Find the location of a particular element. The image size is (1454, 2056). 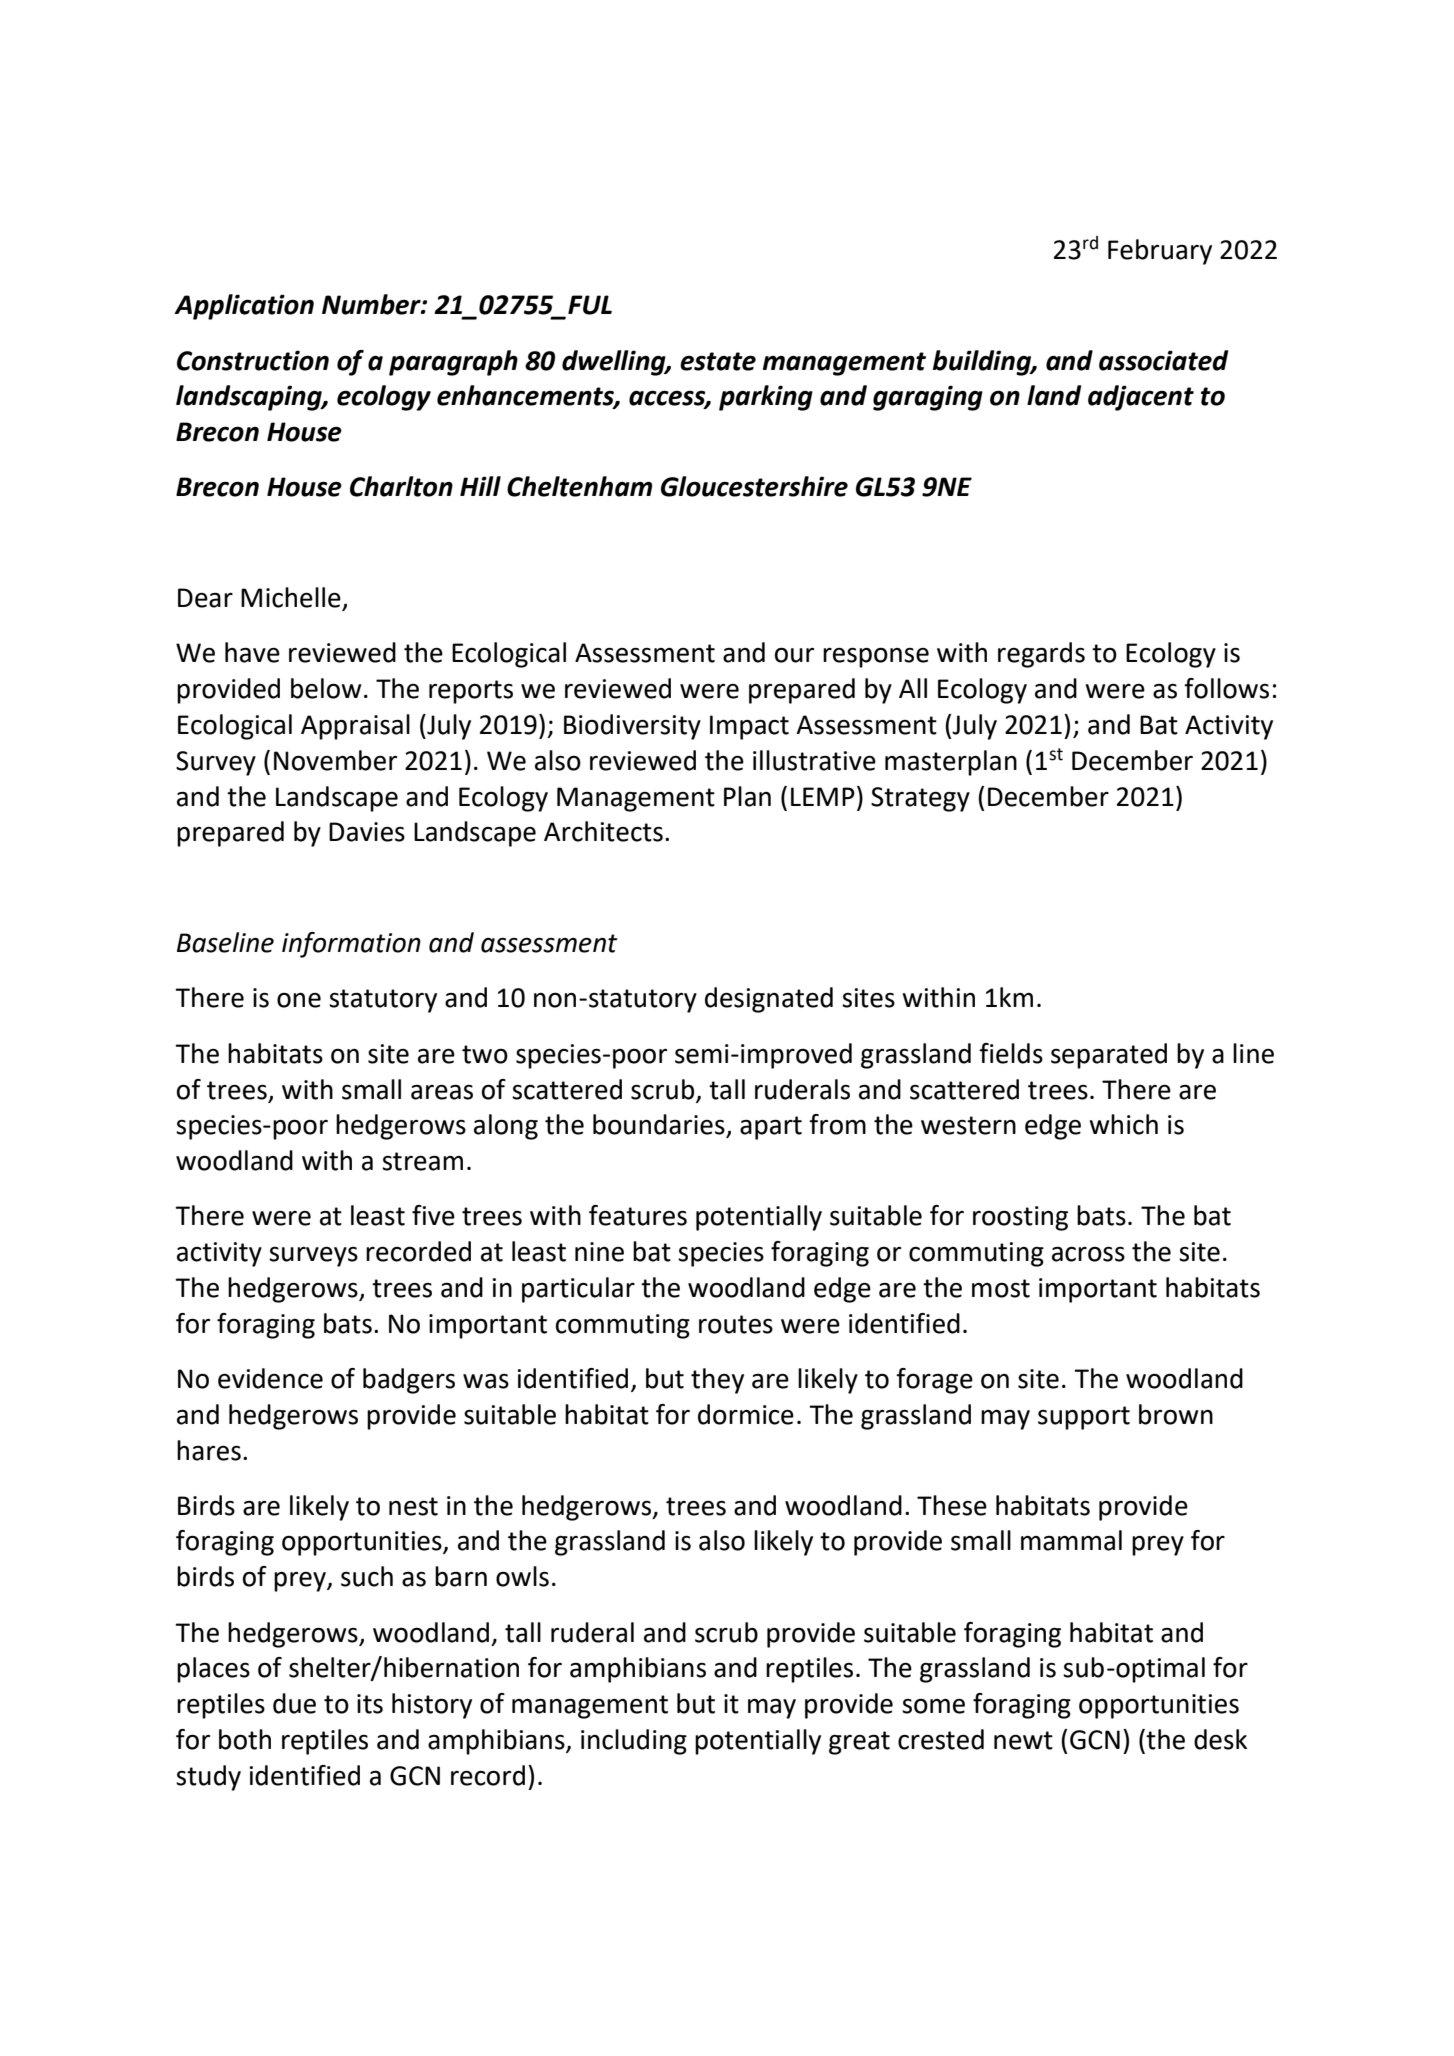

stream is located at coordinates (422, 1161).
